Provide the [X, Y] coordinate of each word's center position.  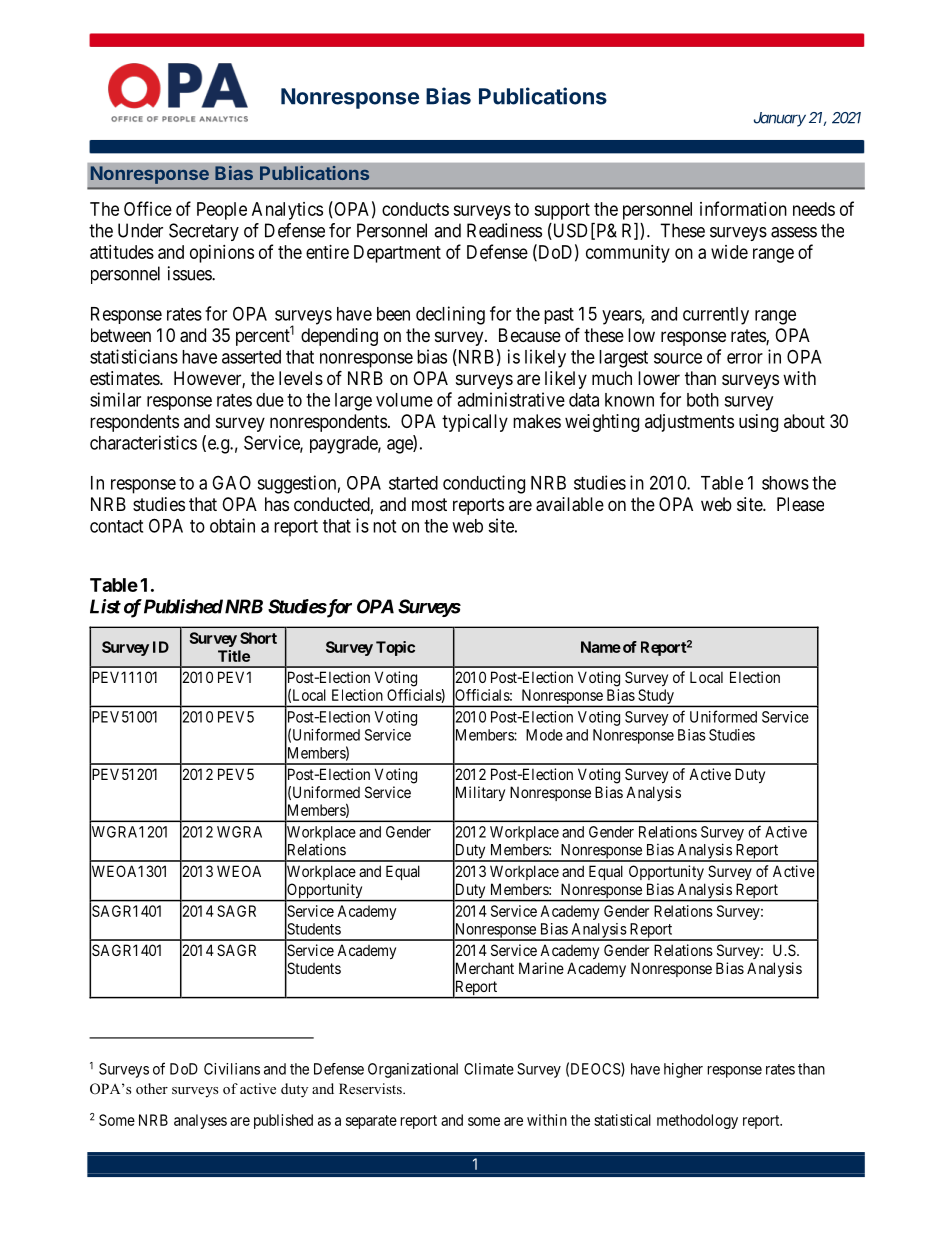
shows [785, 483]
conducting [484, 484]
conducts [415, 209]
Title [234, 656]
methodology [697, 1121]
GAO [231, 482]
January [780, 119]
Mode [544, 735]
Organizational [413, 1070]
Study [656, 698]
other [152, 1088]
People [222, 211]
